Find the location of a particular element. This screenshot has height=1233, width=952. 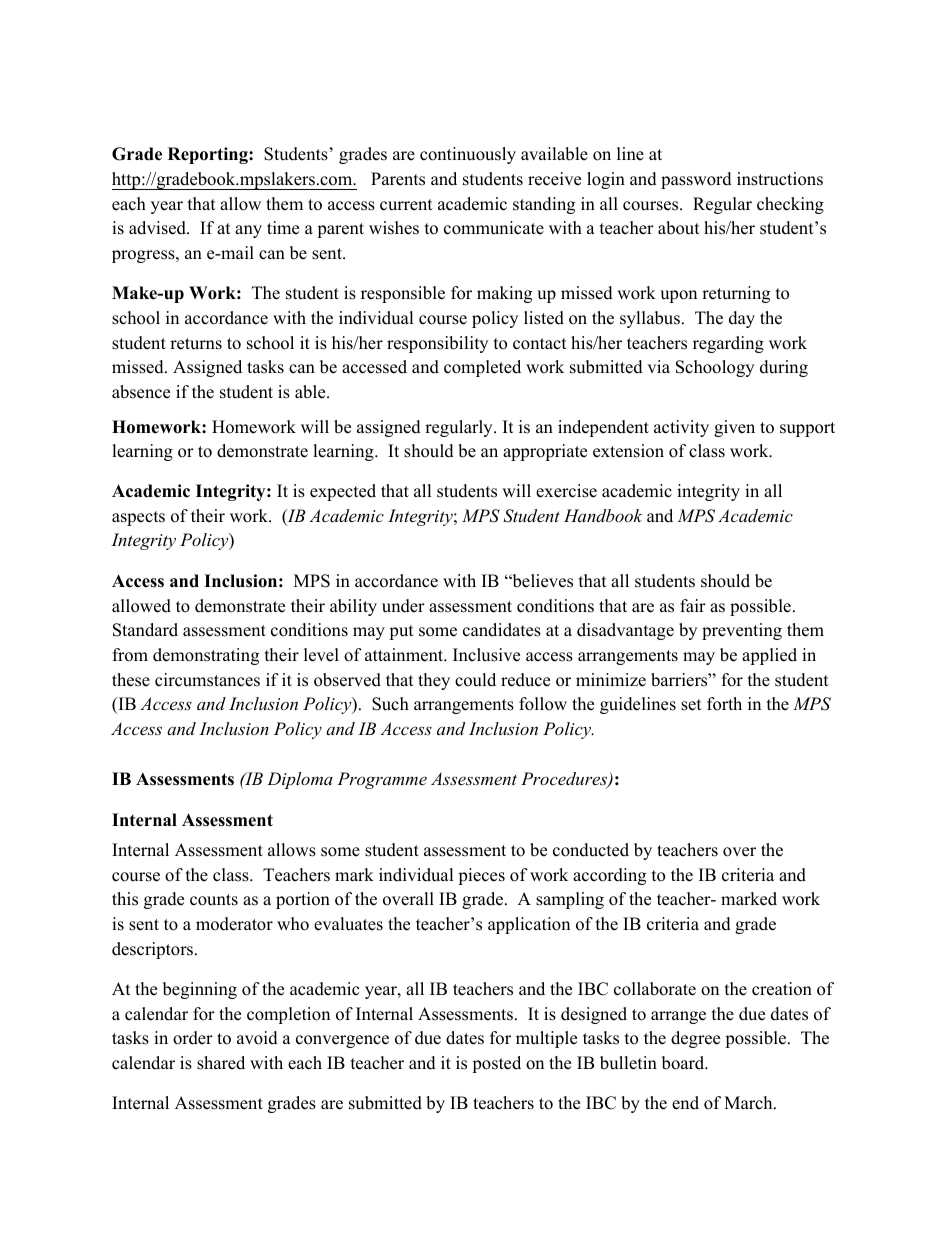

aspects is located at coordinates (138, 518).
